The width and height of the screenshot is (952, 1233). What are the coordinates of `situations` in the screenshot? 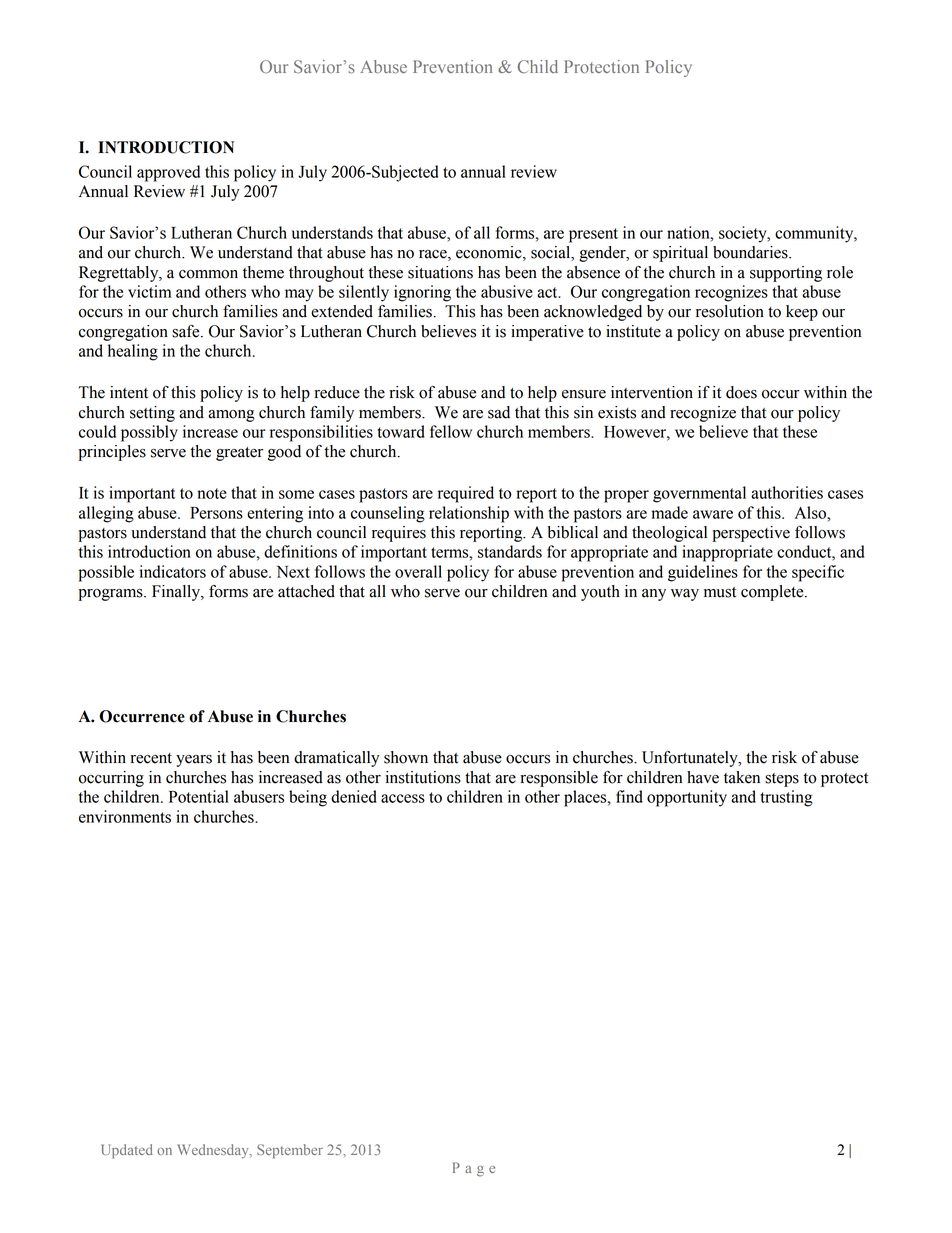 It's located at (440, 272).
